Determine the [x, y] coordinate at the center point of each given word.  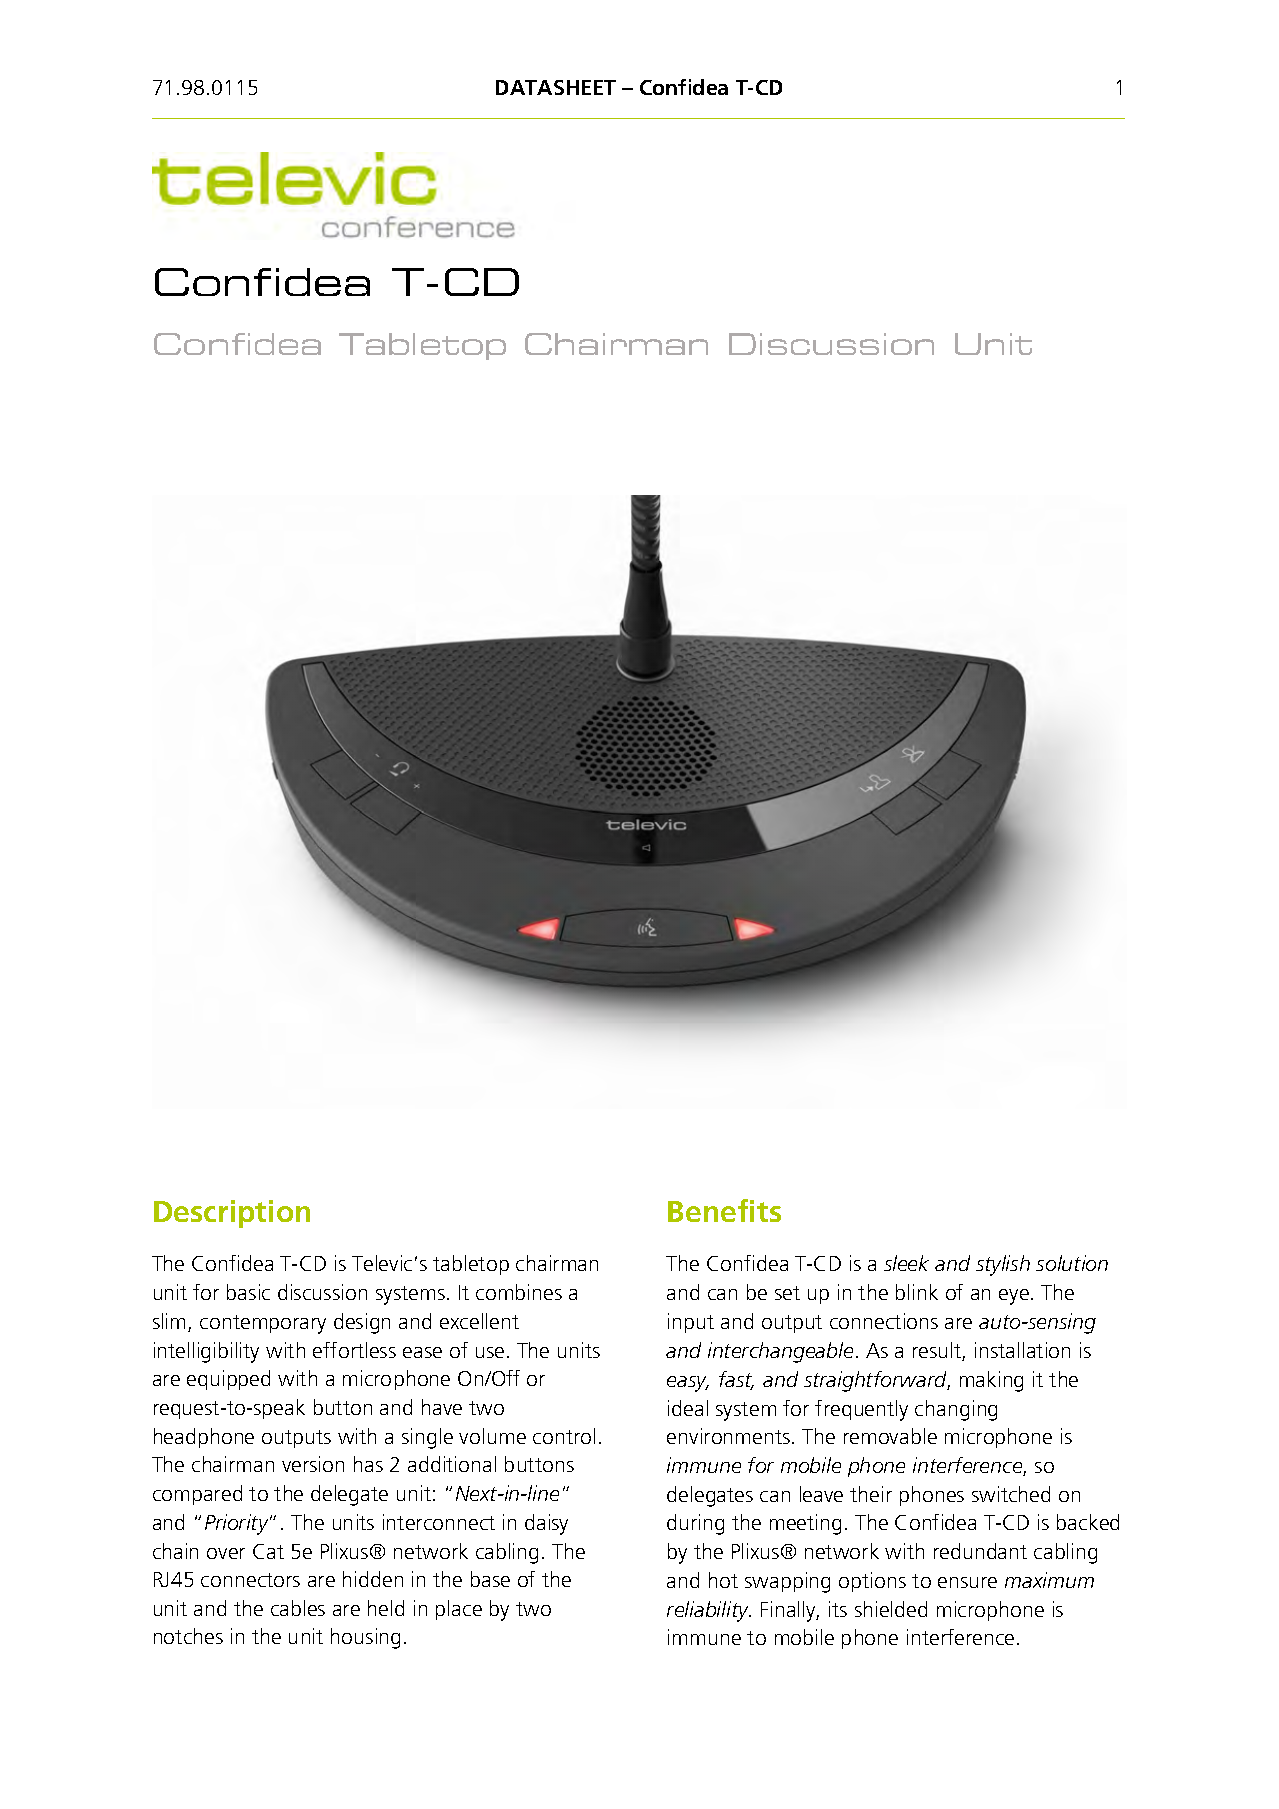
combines [519, 1292]
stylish [1003, 1265]
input [691, 1323]
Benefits [724, 1210]
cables [298, 1608]
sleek [906, 1263]
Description [232, 1214]
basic [248, 1292]
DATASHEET [556, 87]
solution [1072, 1263]
